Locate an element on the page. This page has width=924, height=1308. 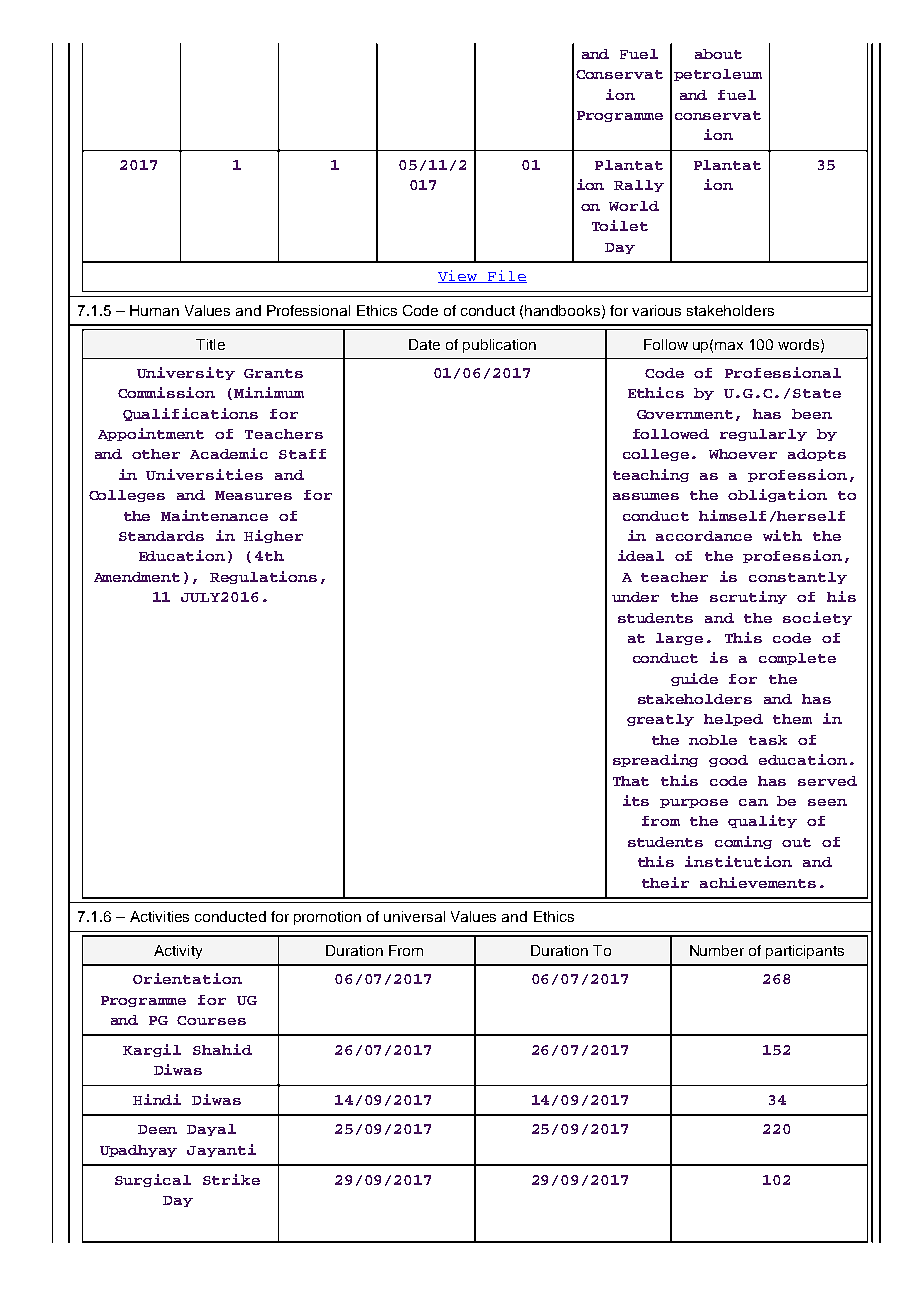
Whoever is located at coordinates (743, 454).
